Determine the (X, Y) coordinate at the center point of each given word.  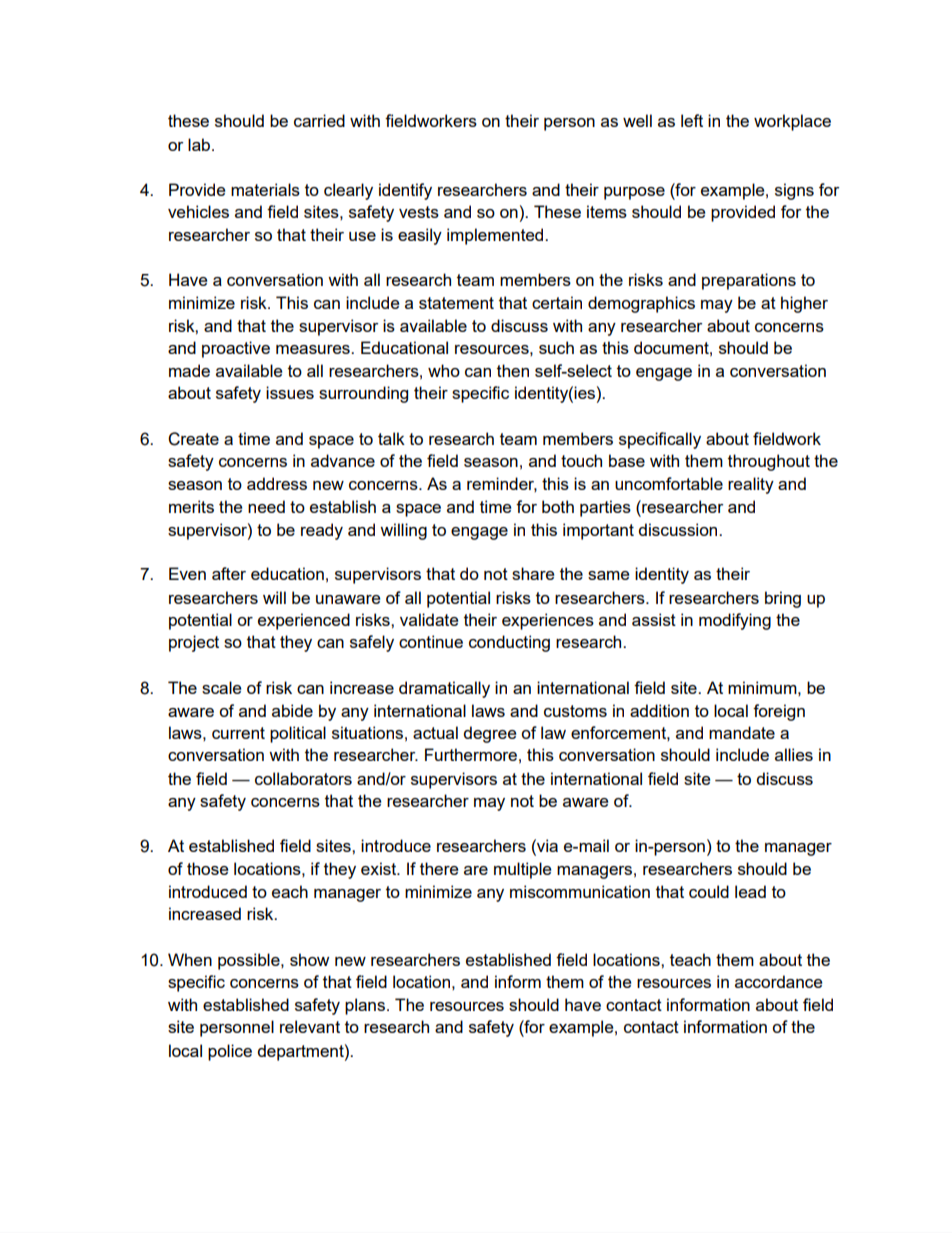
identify (405, 191)
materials (265, 189)
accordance (778, 981)
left (692, 120)
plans (366, 1006)
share (533, 573)
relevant (310, 1026)
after (229, 573)
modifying (735, 621)
